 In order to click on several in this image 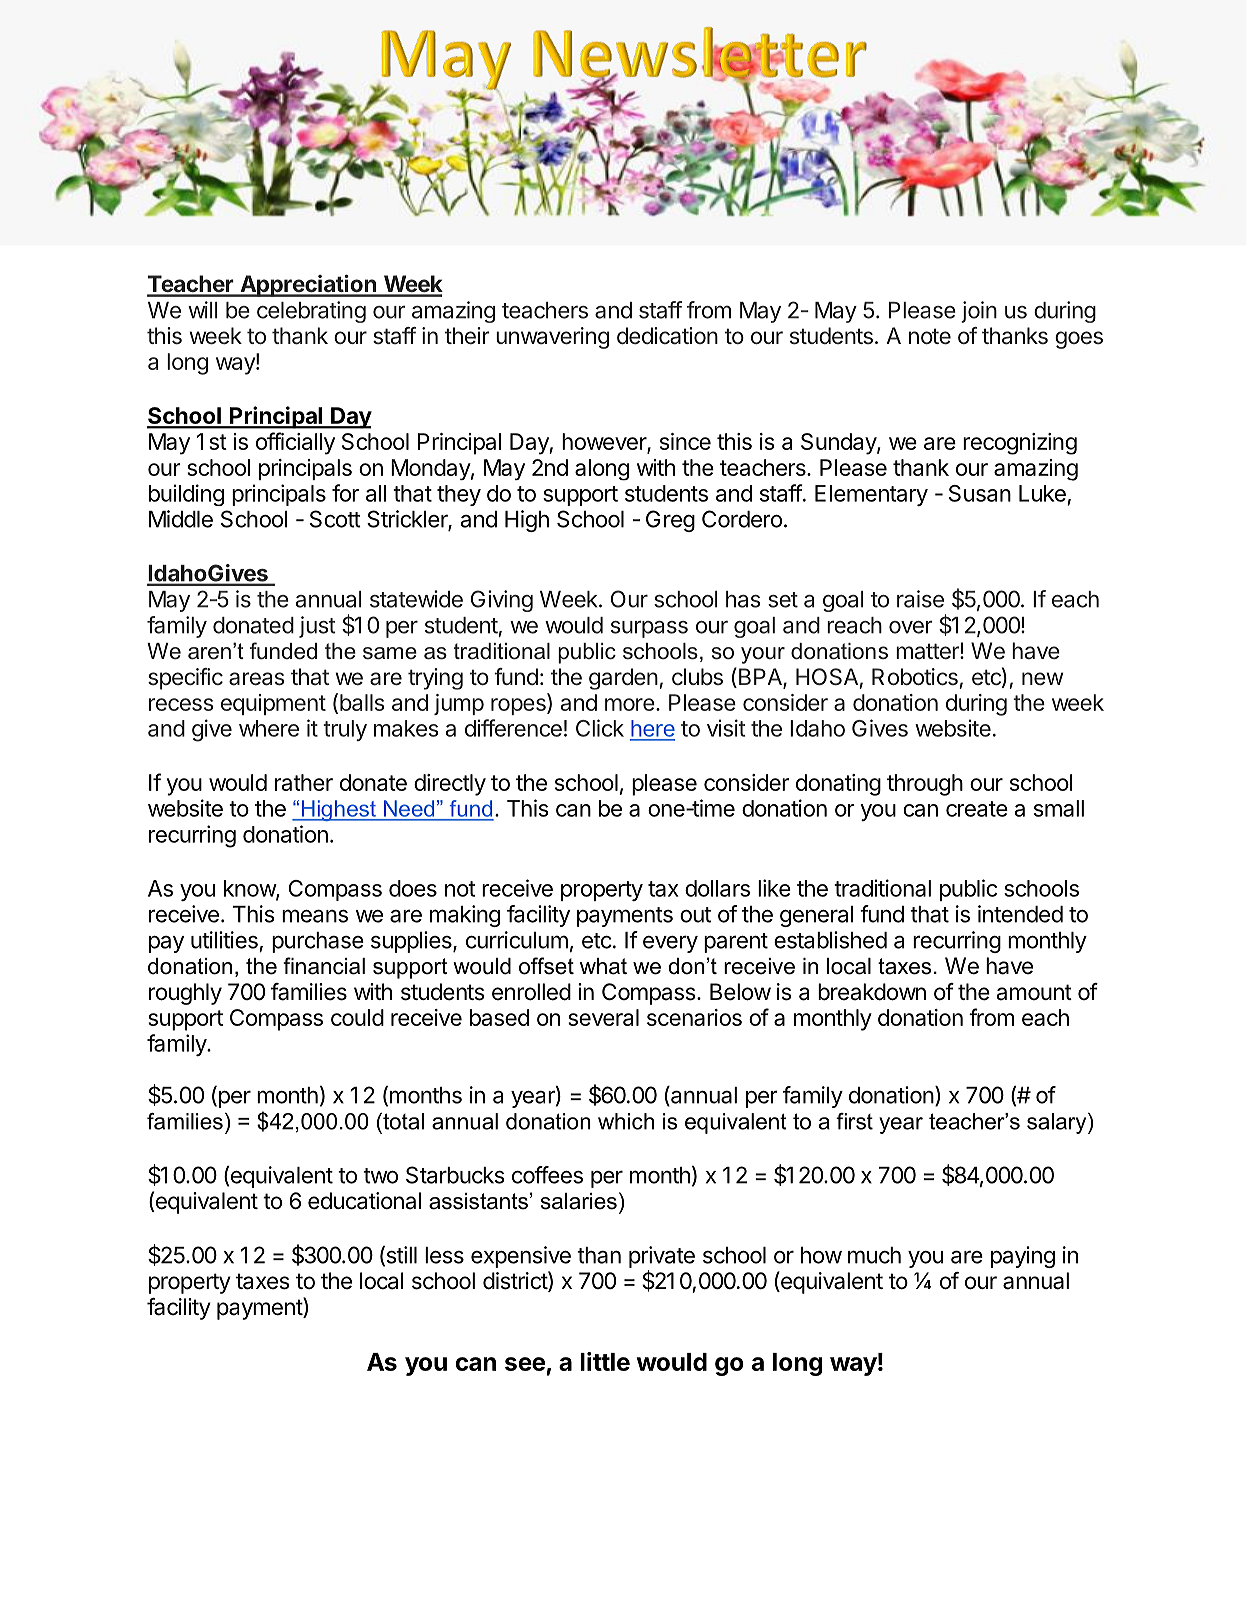, I will do `click(603, 1017)`.
